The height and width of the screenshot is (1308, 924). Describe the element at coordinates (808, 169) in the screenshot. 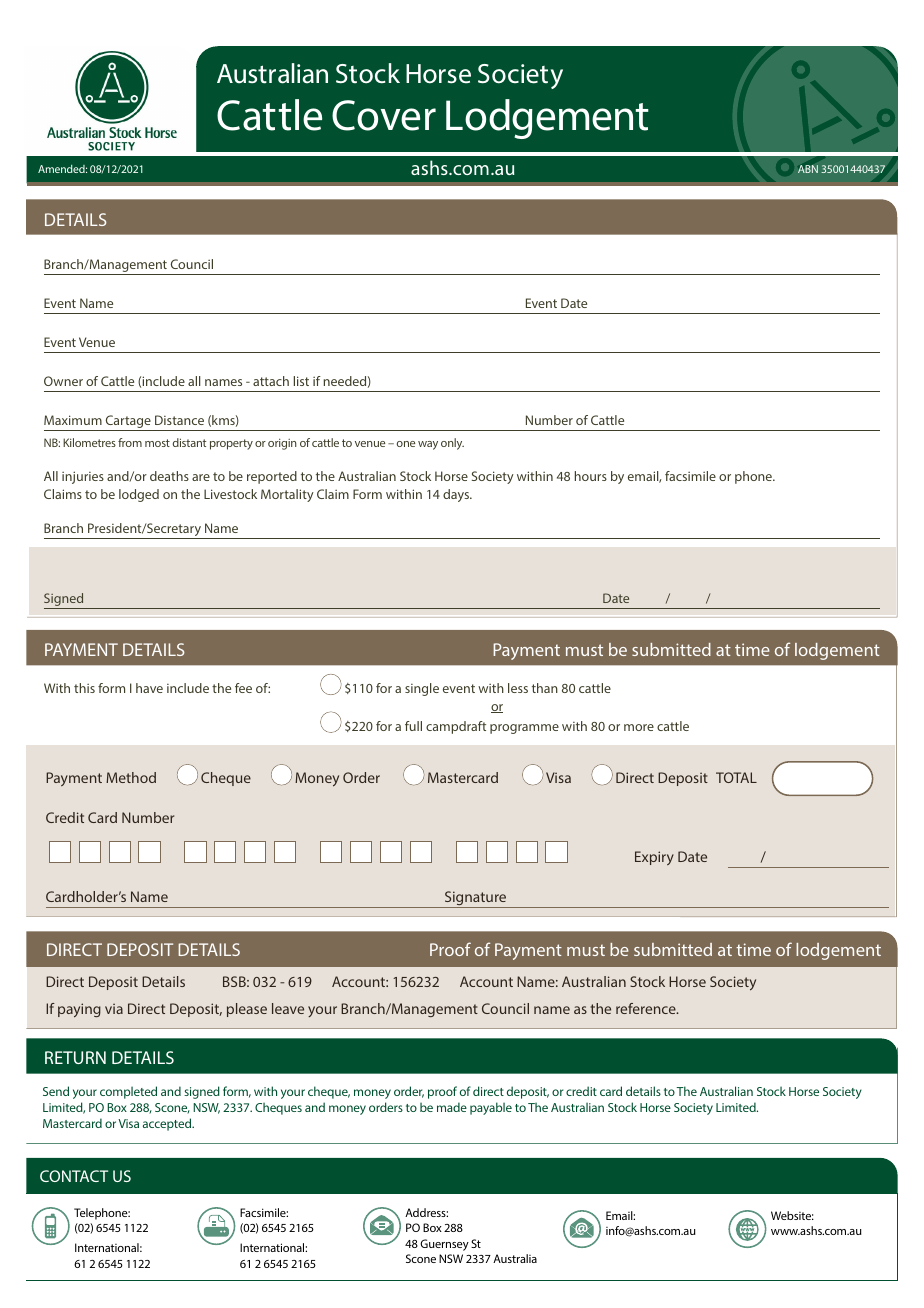

I see `ABN` at that location.
